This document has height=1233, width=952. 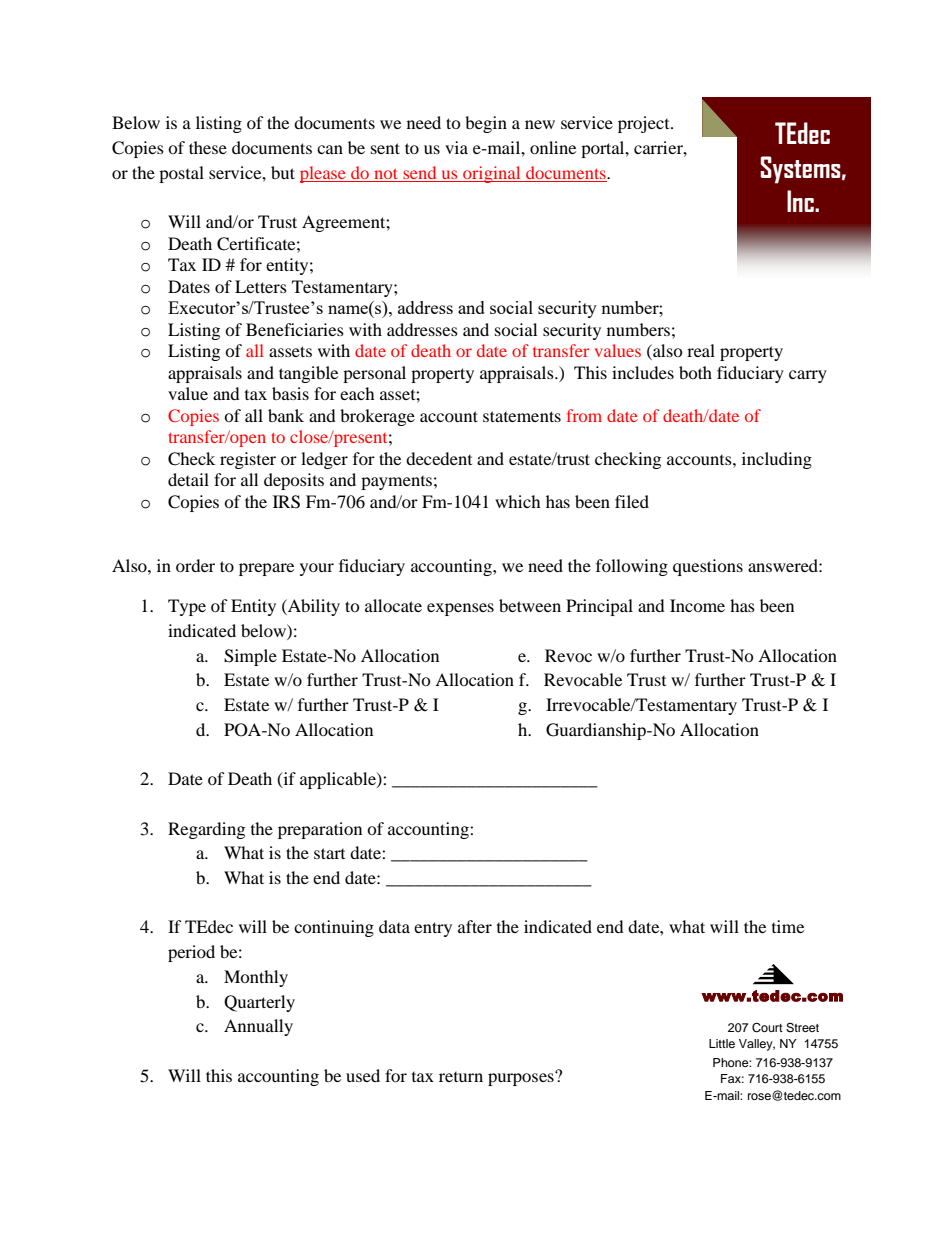 What do you see at coordinates (492, 174) in the document?
I see `original` at bounding box center [492, 174].
